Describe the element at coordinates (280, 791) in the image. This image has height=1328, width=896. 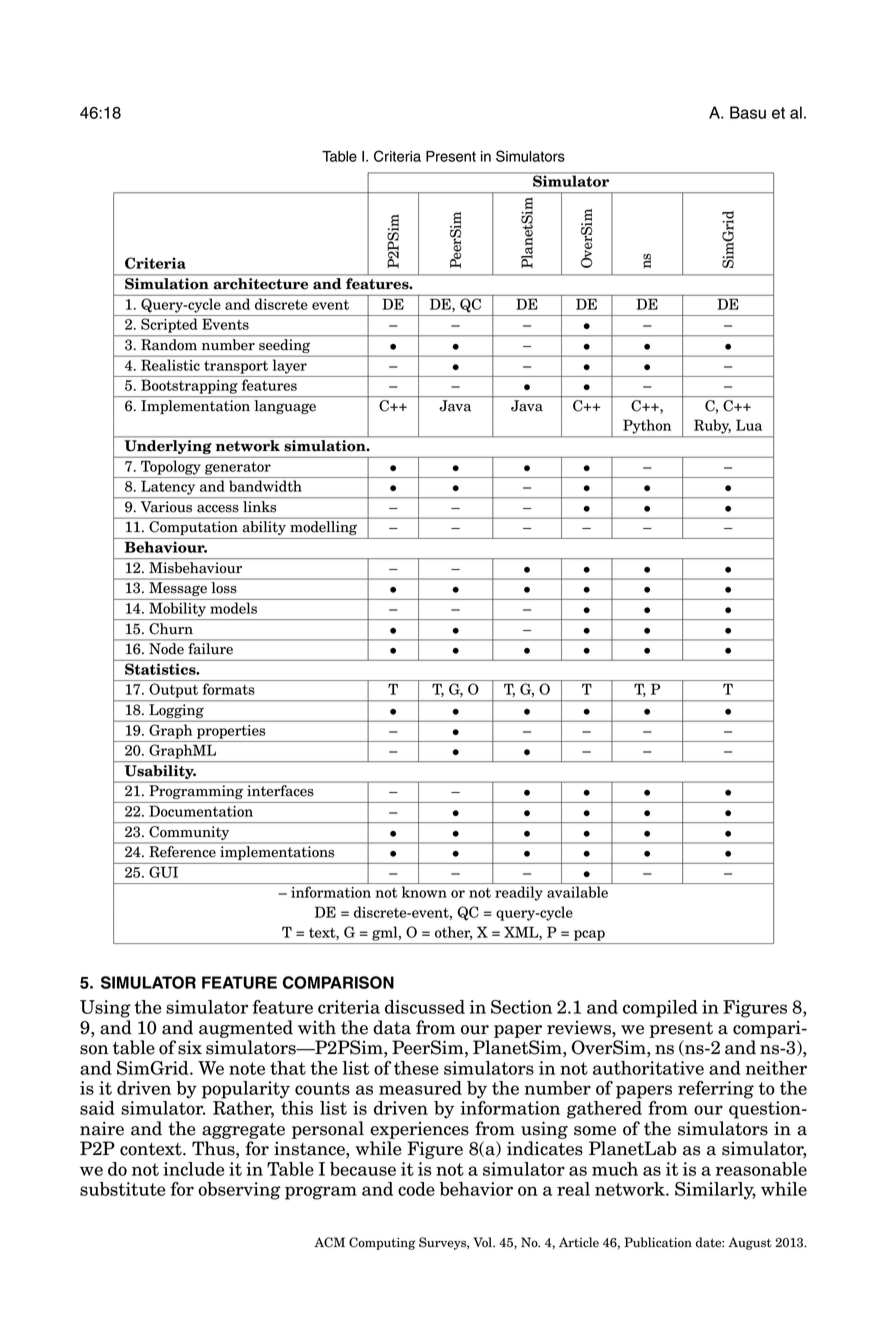
I see `interfaces` at that location.
